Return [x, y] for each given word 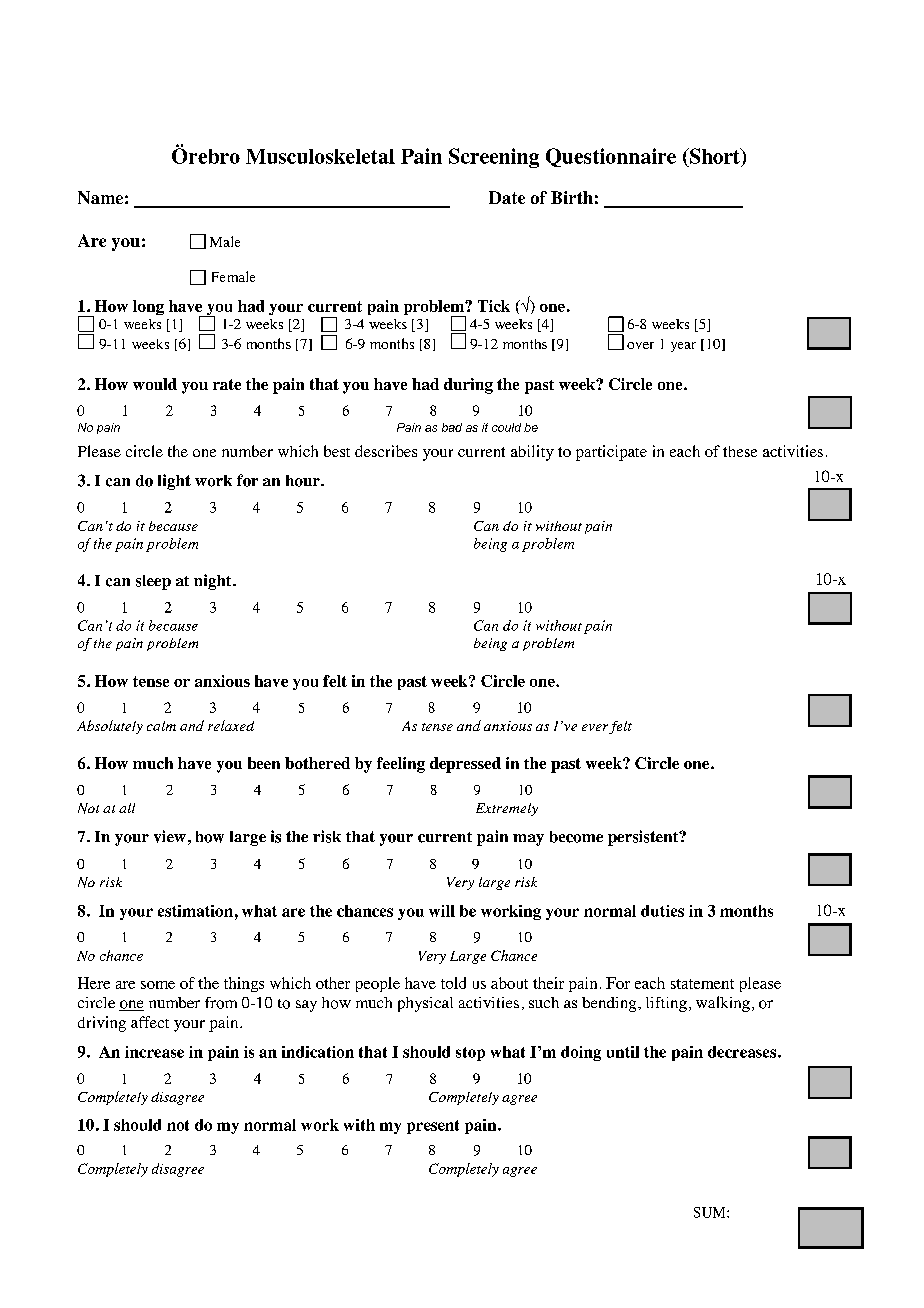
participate [611, 453]
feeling [401, 765]
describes [386, 451]
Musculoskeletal [320, 156]
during [468, 386]
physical [425, 1004]
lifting [666, 1004]
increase [154, 1052]
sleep [153, 582]
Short [715, 156]
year [683, 347]
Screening [494, 158]
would [155, 384]
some [158, 985]
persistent [644, 838]
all [127, 808]
